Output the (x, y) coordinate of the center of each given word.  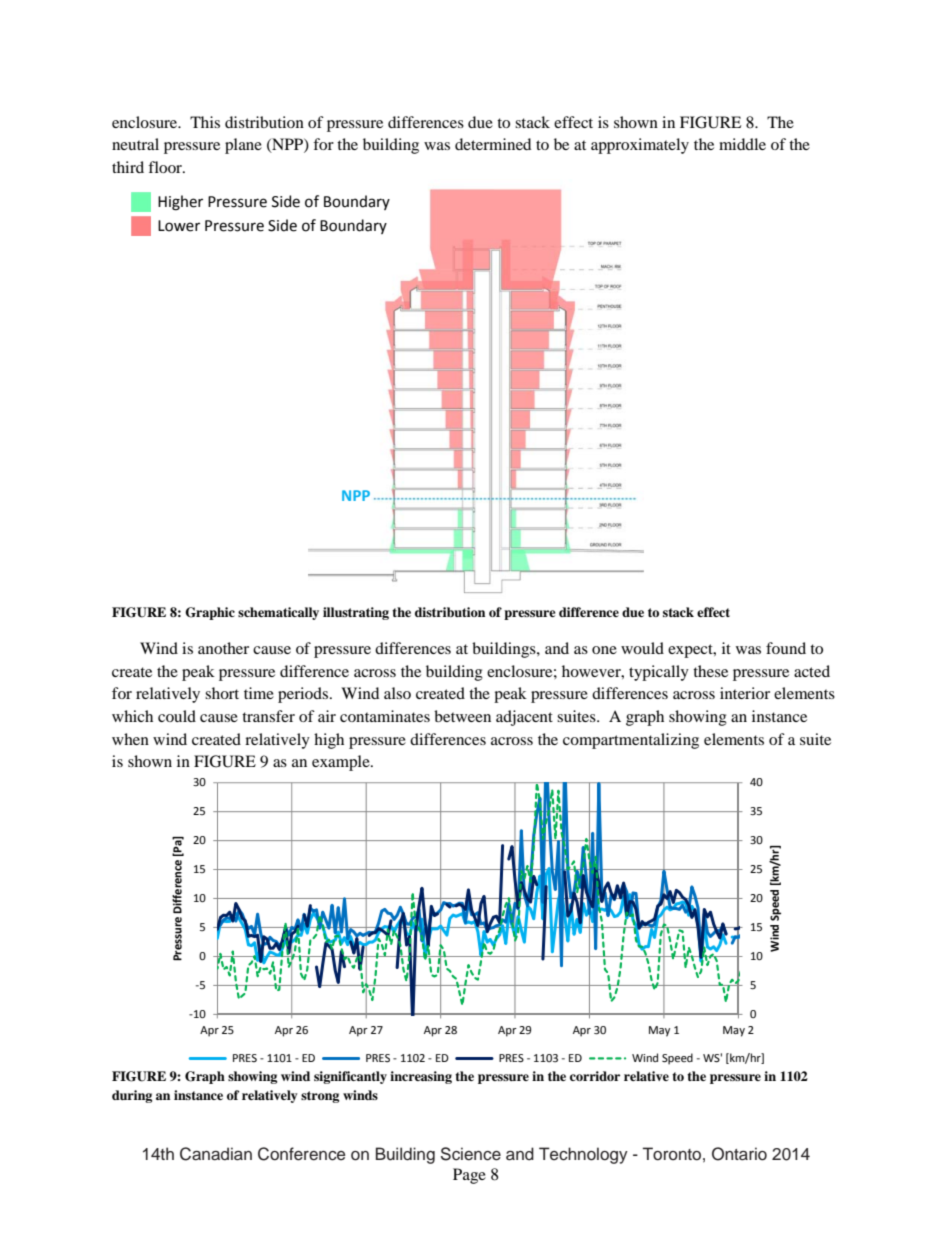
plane (243, 146)
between (462, 716)
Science (471, 1154)
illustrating (356, 613)
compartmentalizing (631, 741)
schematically (278, 613)
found (786, 648)
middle (742, 144)
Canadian (216, 1154)
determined (493, 144)
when (130, 739)
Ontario (739, 1154)
